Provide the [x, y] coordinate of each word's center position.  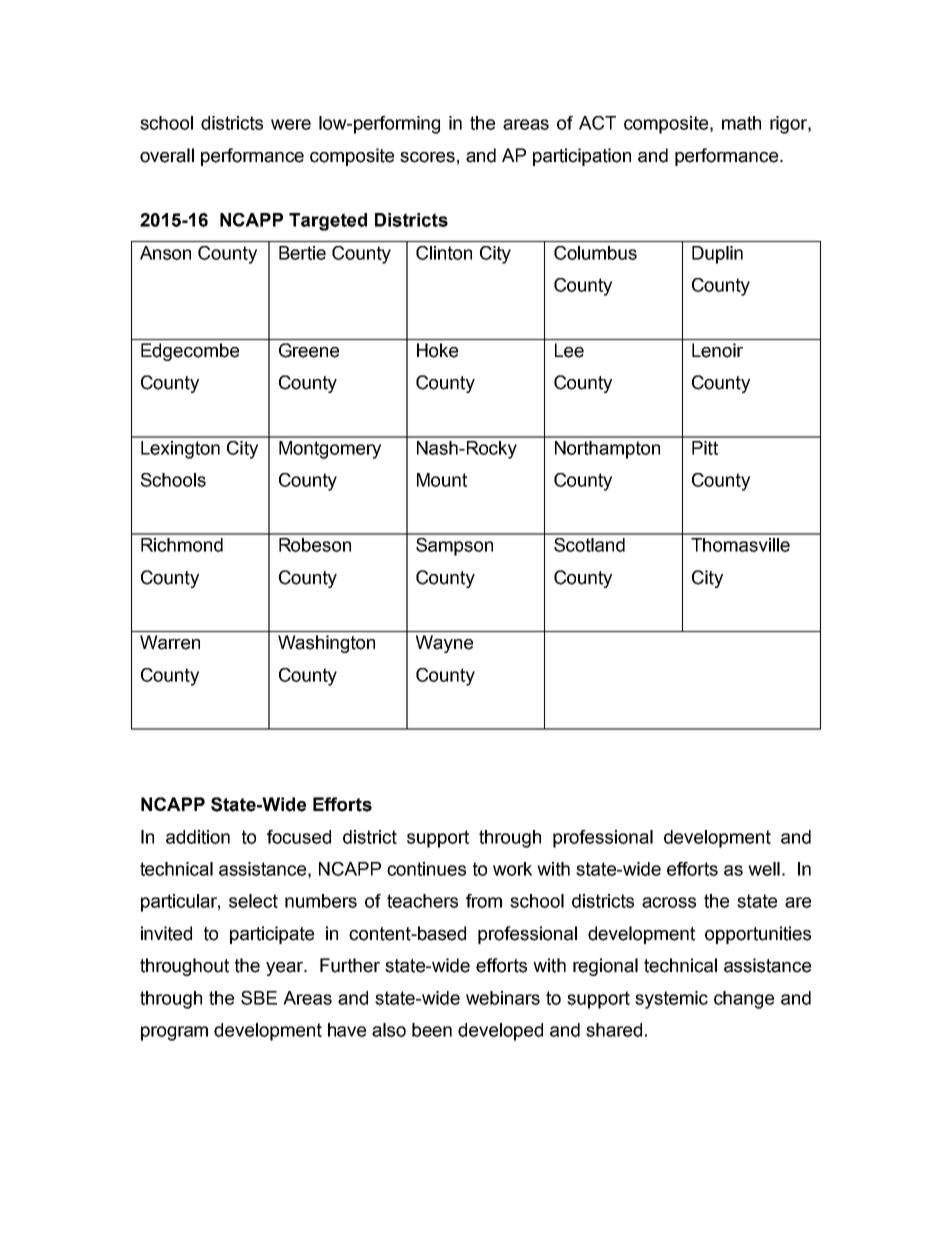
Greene [309, 350]
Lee [569, 350]
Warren [170, 642]
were [291, 124]
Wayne [444, 644]
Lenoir [717, 350]
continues [426, 869]
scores [427, 157]
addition [198, 837]
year [286, 969]
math [741, 123]
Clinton [444, 253]
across [669, 902]
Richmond [182, 545]
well [764, 869]
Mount [442, 480]
